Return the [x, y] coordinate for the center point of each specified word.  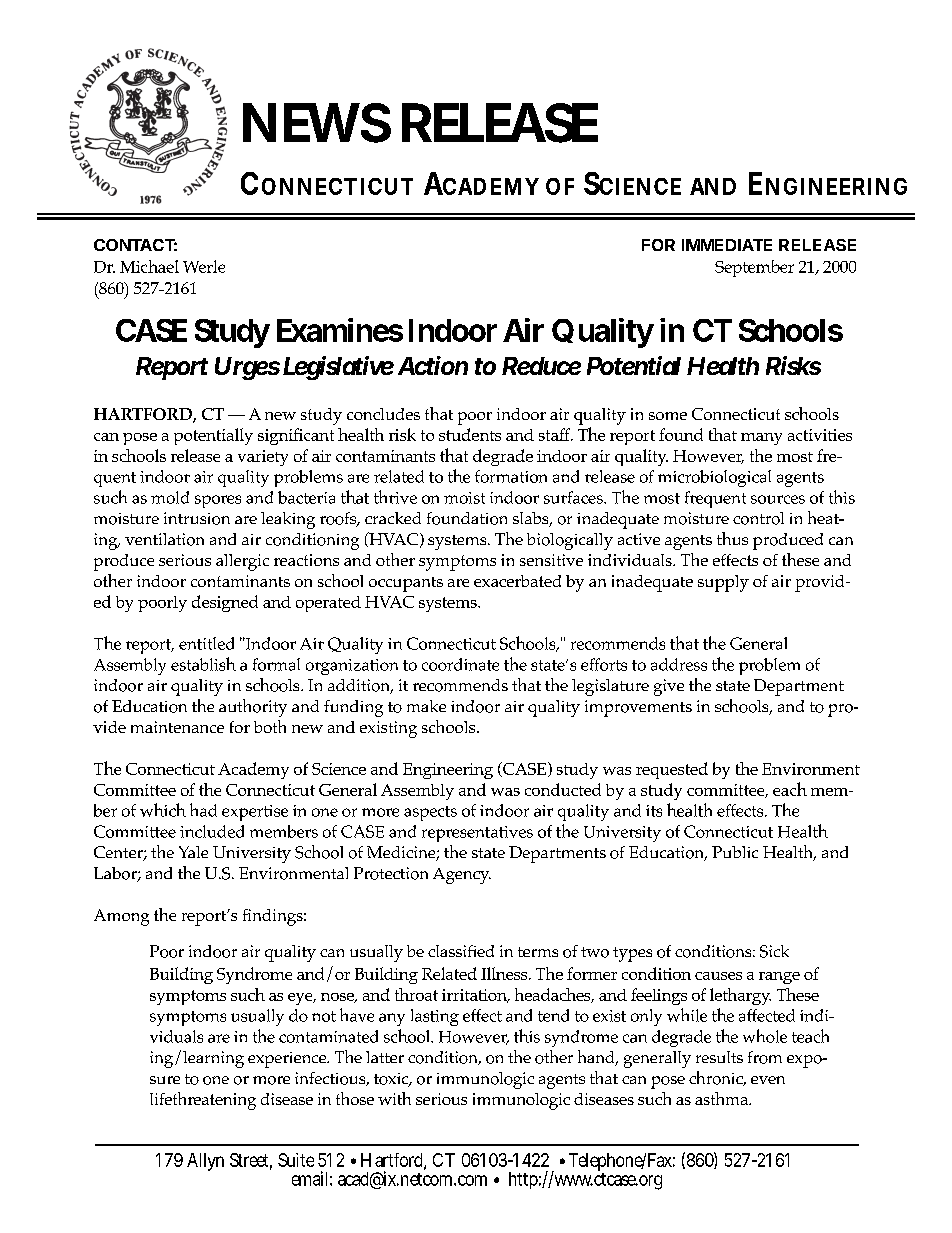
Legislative [338, 368]
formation [511, 476]
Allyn [205, 1162]
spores [218, 501]
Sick [774, 951]
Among [121, 917]
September [754, 268]
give [669, 687]
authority [253, 708]
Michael [149, 266]
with [394, 1098]
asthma [723, 1098]
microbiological [714, 478]
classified [461, 951]
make [426, 706]
